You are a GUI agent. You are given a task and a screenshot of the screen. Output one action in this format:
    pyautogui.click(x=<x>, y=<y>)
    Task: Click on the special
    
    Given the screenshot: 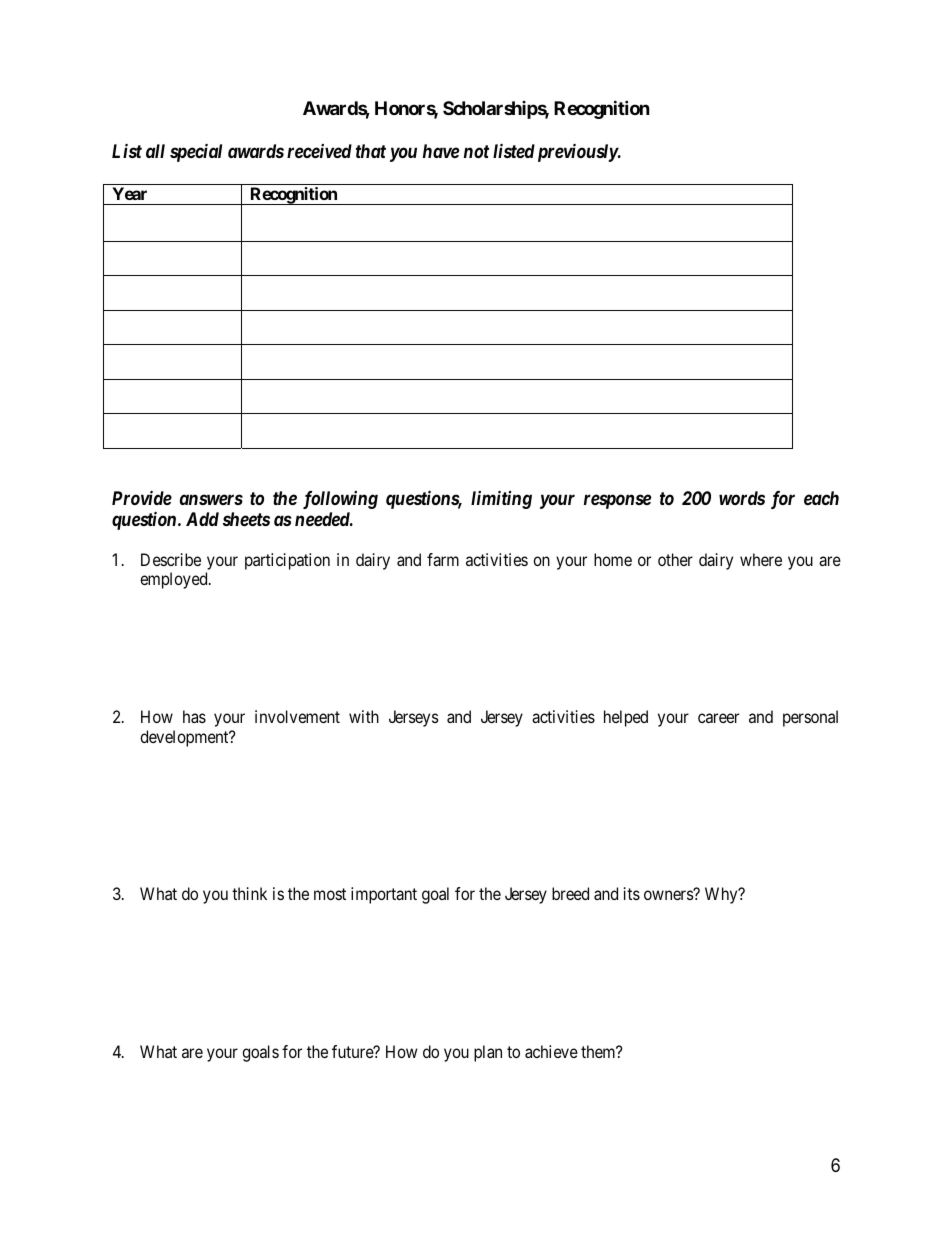 What is the action you would take?
    pyautogui.click(x=196, y=152)
